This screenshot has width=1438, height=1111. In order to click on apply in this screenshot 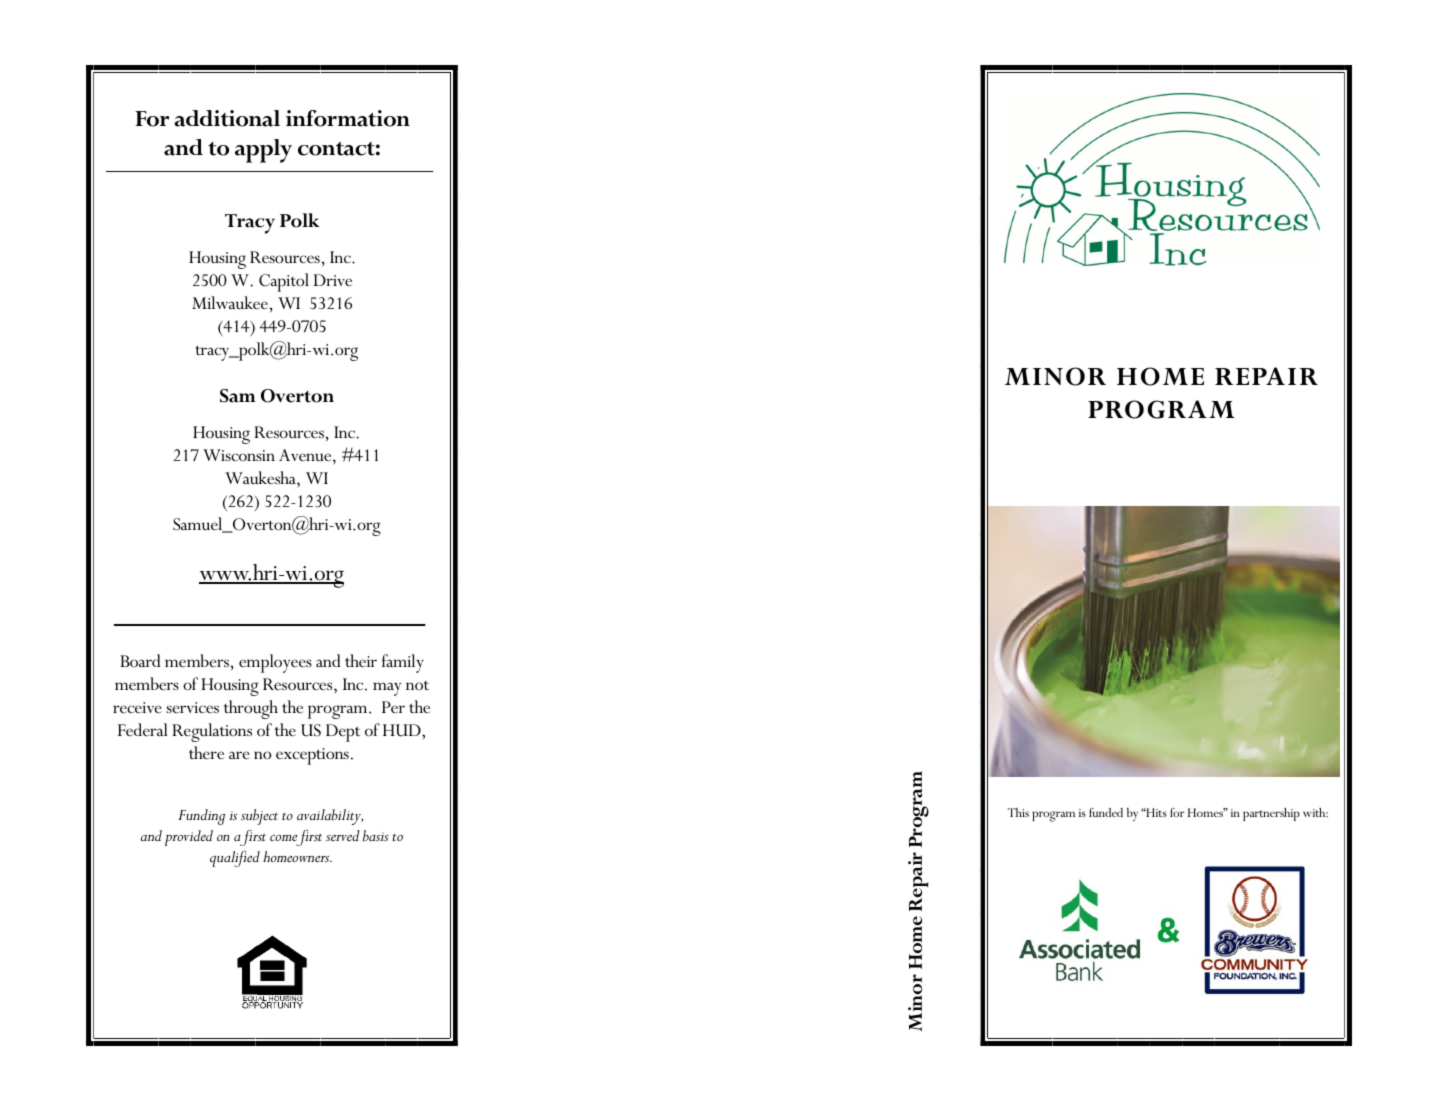, I will do `click(263, 151)`.
